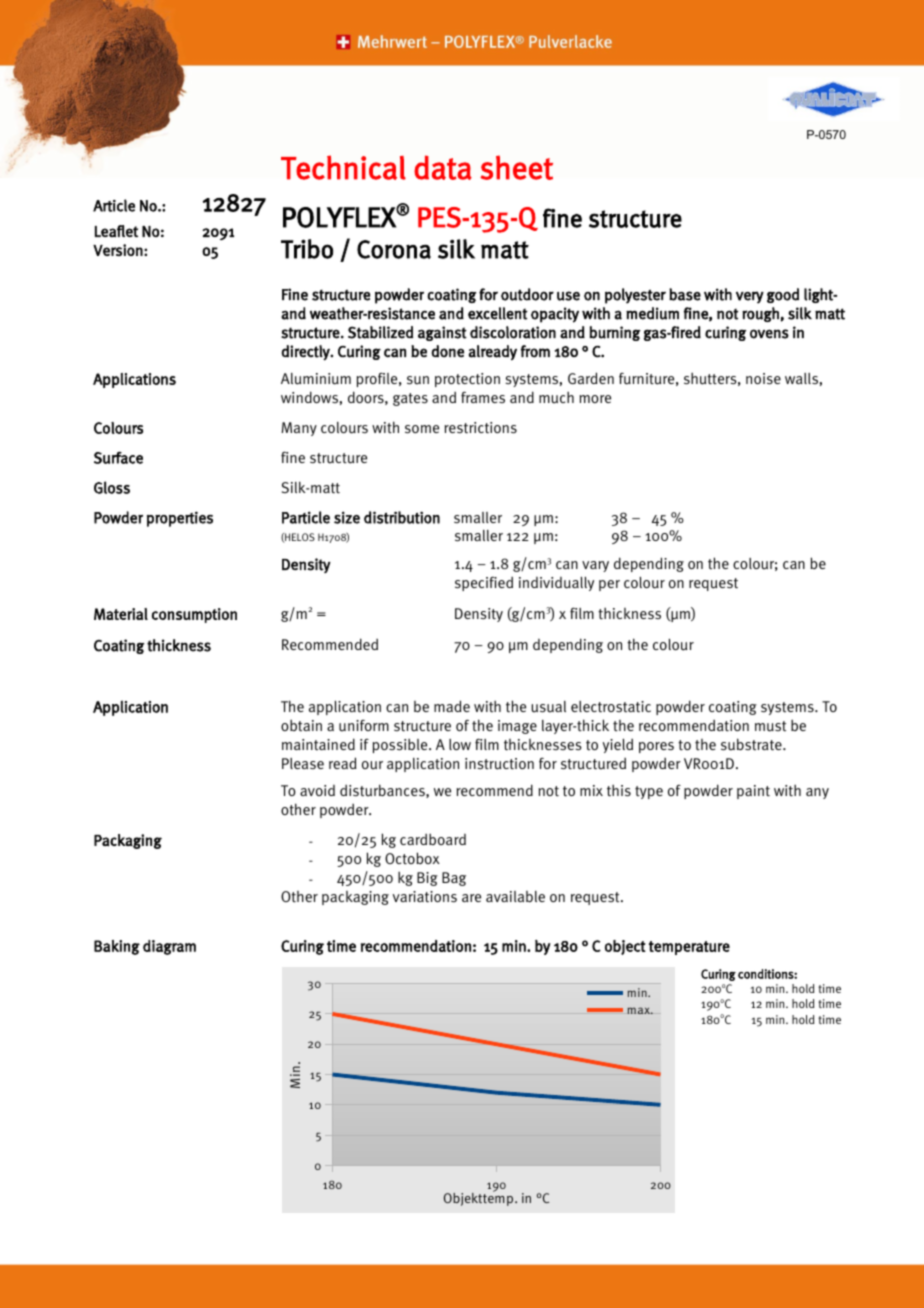 The width and height of the image is (924, 1308). What do you see at coordinates (169, 947) in the image?
I see `diagram` at bounding box center [169, 947].
